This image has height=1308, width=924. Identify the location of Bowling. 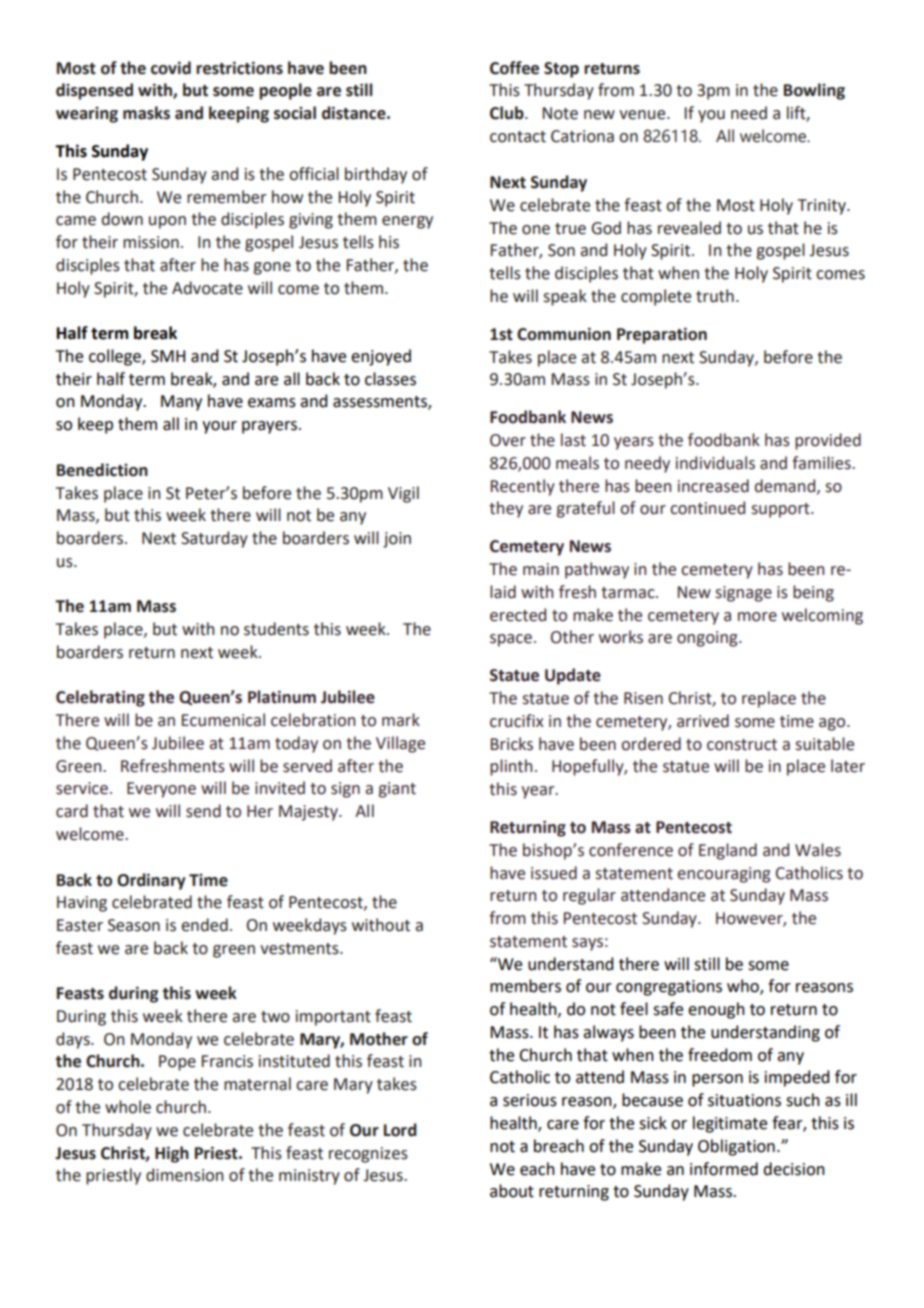
(814, 91).
